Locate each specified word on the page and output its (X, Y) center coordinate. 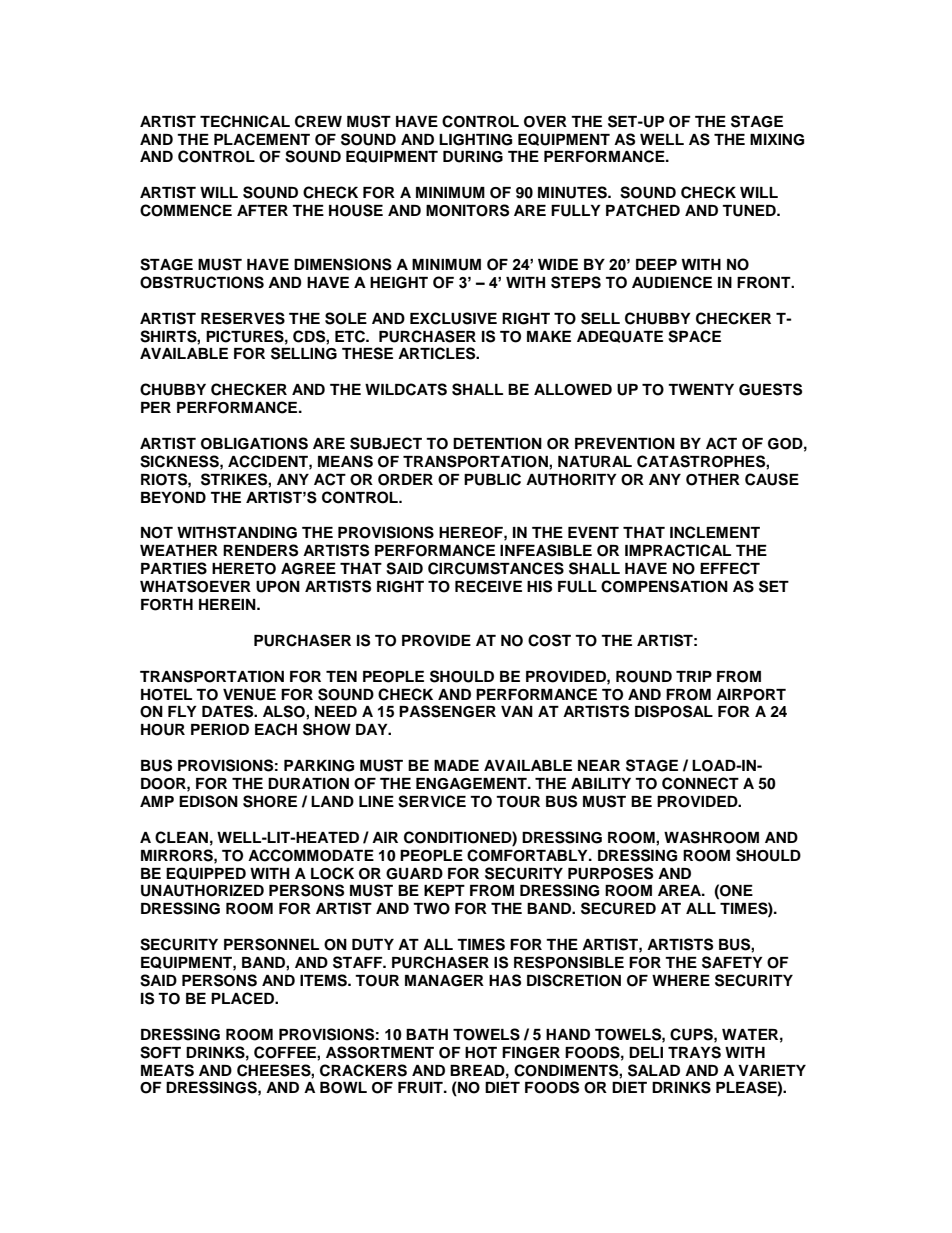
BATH (427, 1034)
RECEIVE (488, 586)
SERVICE (432, 801)
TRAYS (694, 1052)
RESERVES (243, 318)
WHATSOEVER (195, 586)
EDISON (208, 801)
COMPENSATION (664, 586)
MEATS (167, 1070)
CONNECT (700, 783)
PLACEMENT (262, 139)
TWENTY (701, 389)
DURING (473, 157)
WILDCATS (406, 389)
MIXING (777, 140)
